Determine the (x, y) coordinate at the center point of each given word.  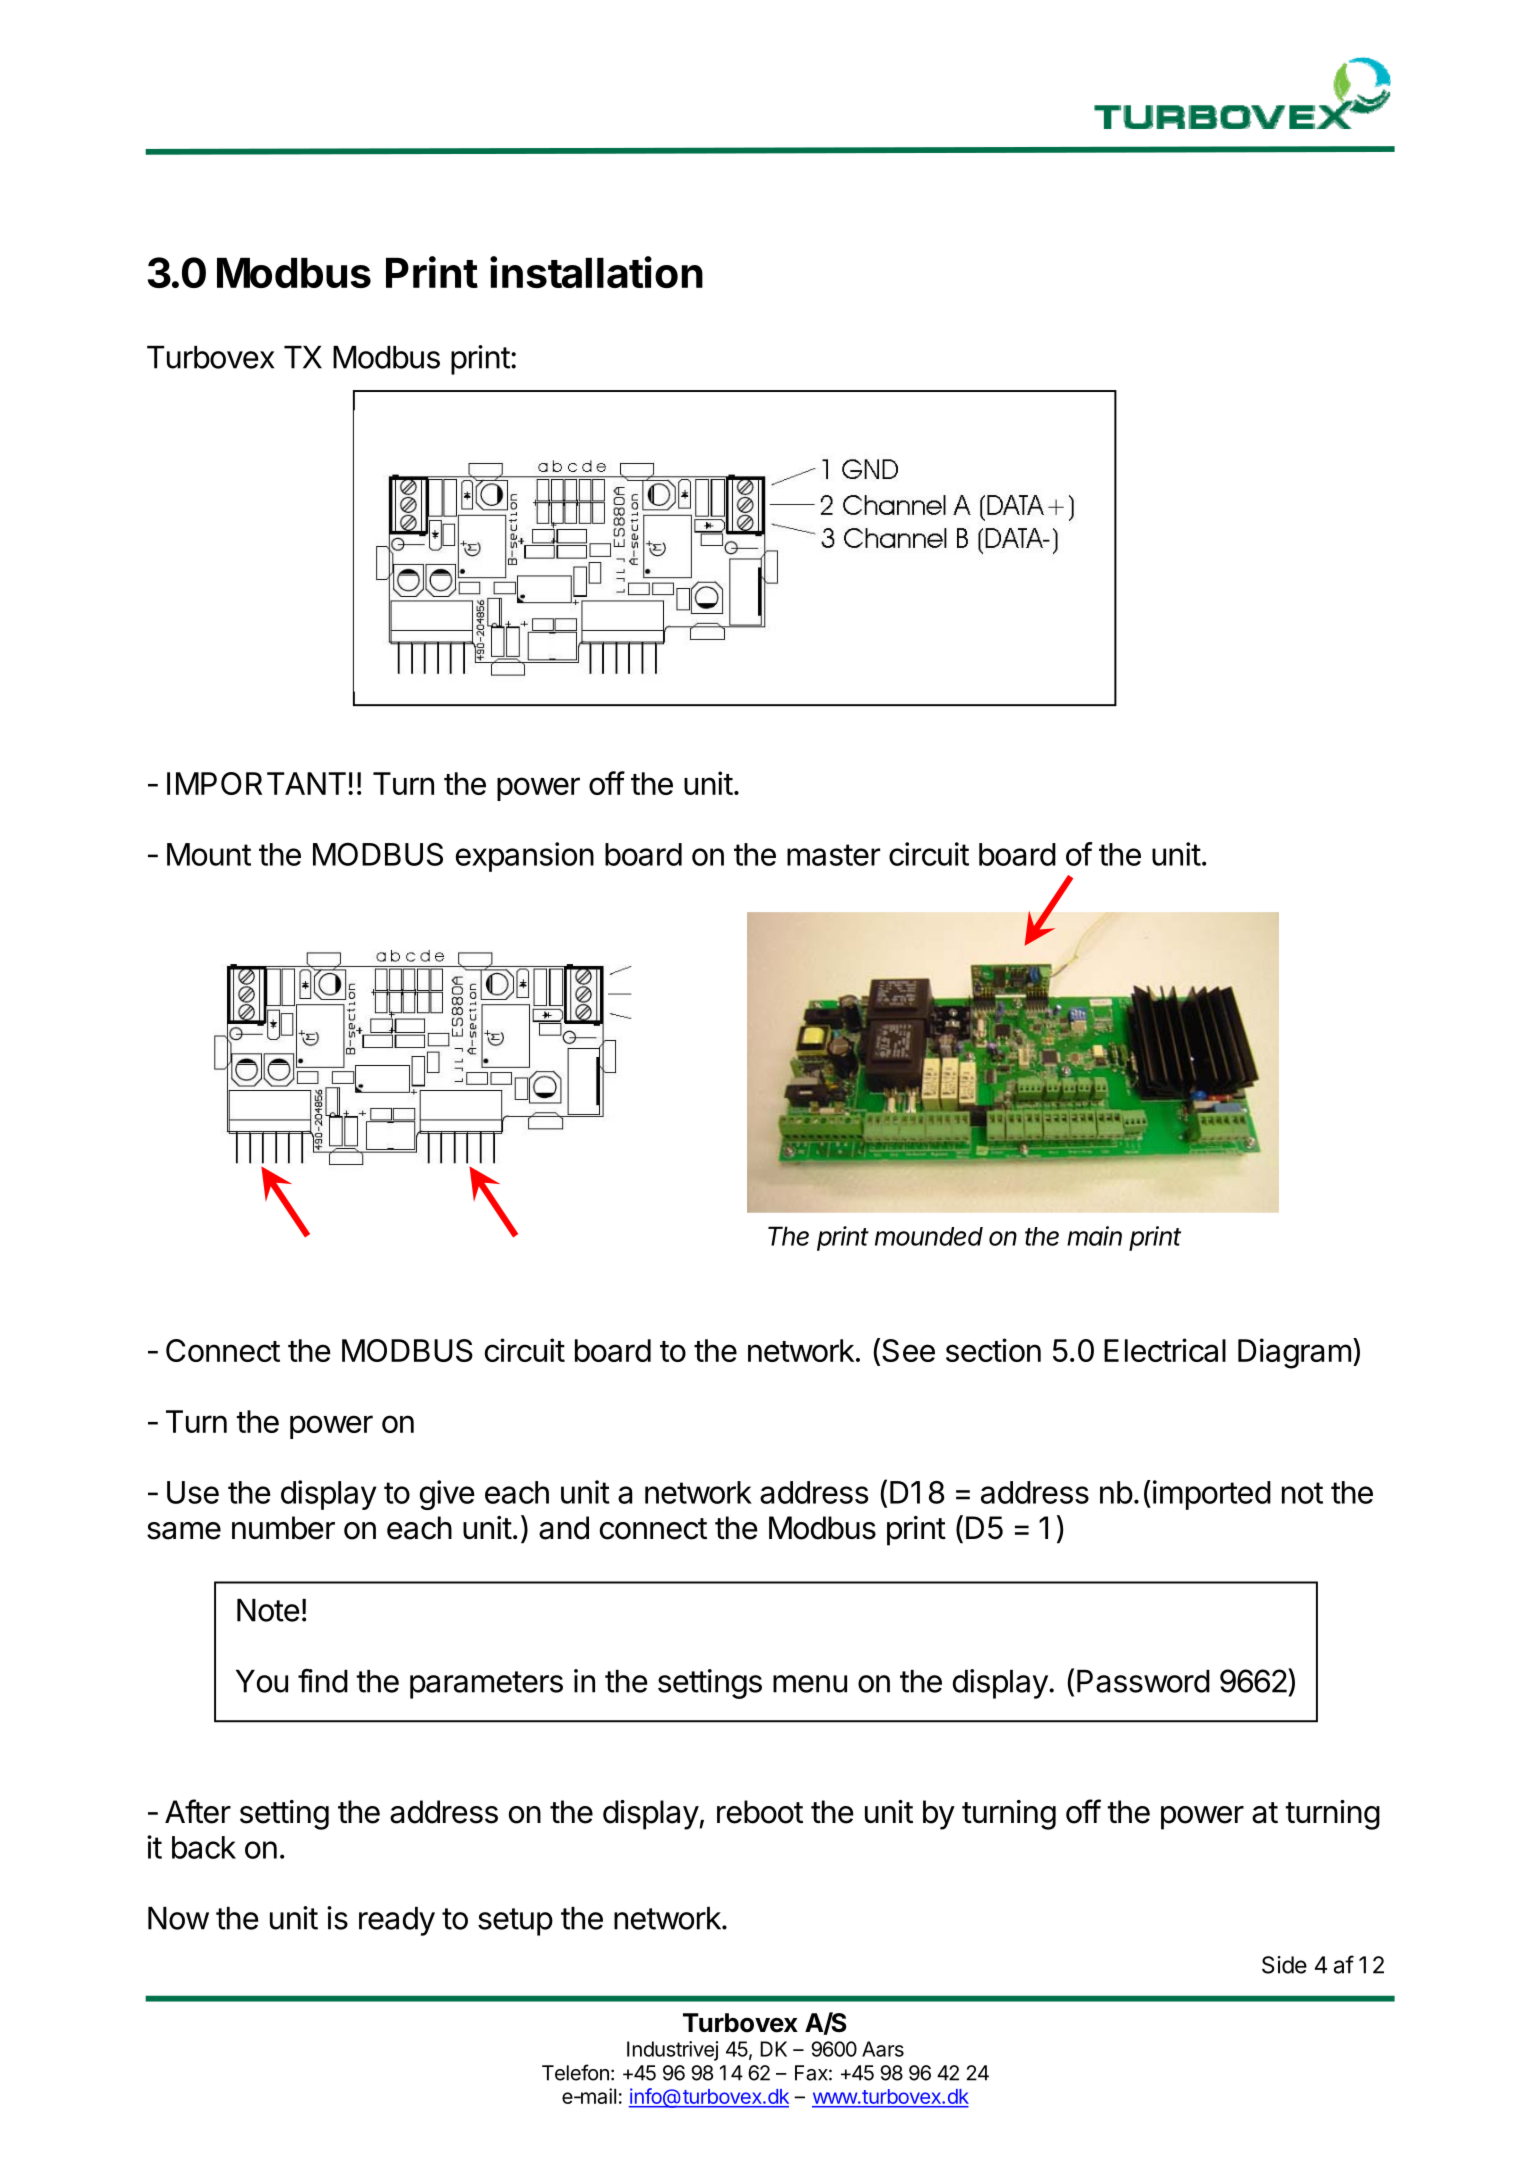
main (1094, 1236)
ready (397, 1921)
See (908, 1350)
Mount (209, 854)
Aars (883, 2049)
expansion (525, 857)
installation (596, 272)
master (833, 855)
